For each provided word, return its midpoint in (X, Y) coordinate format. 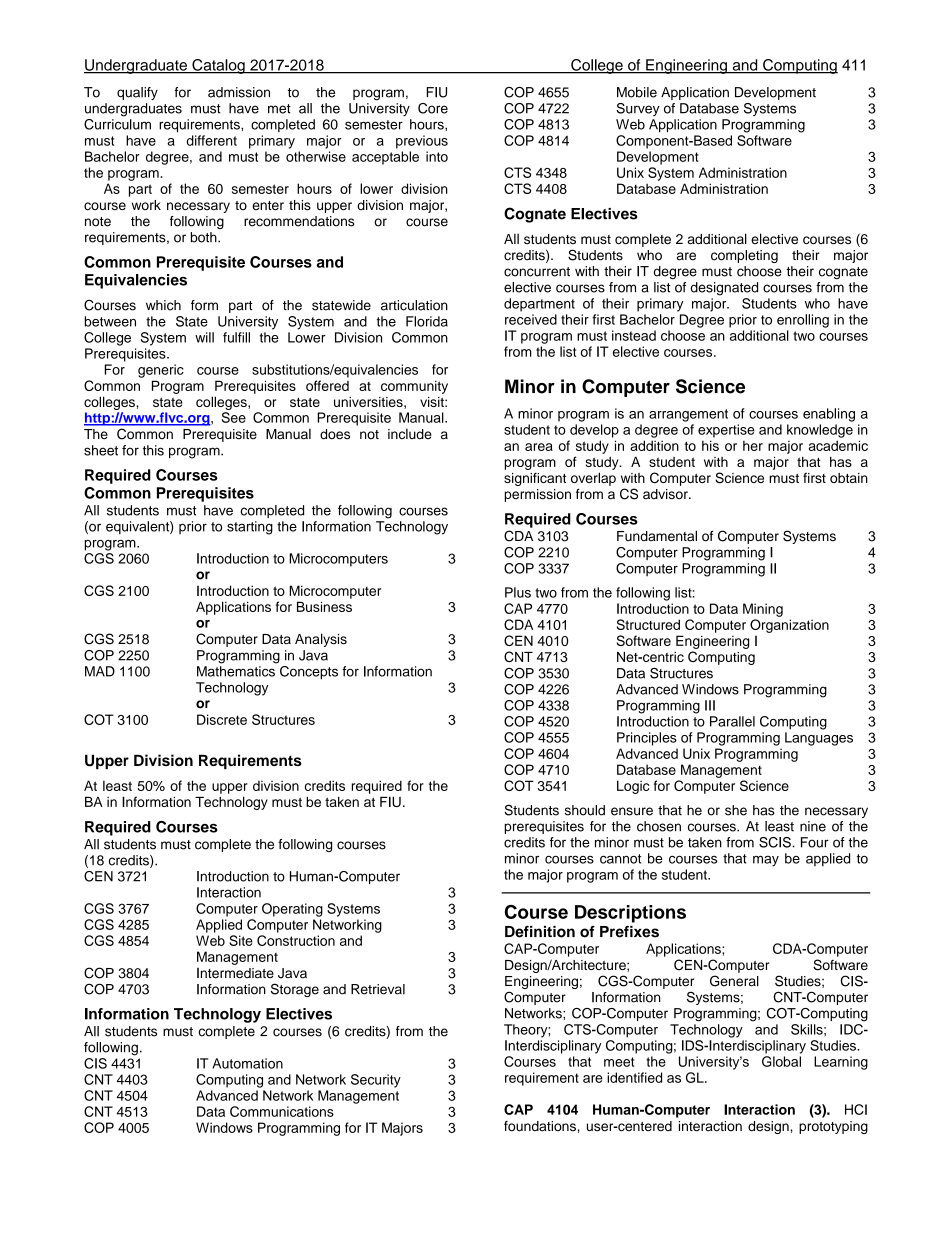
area (539, 447)
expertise (726, 431)
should (585, 810)
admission (239, 92)
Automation (247, 1063)
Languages (819, 739)
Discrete (222, 719)
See (234, 417)
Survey (638, 109)
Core (433, 108)
